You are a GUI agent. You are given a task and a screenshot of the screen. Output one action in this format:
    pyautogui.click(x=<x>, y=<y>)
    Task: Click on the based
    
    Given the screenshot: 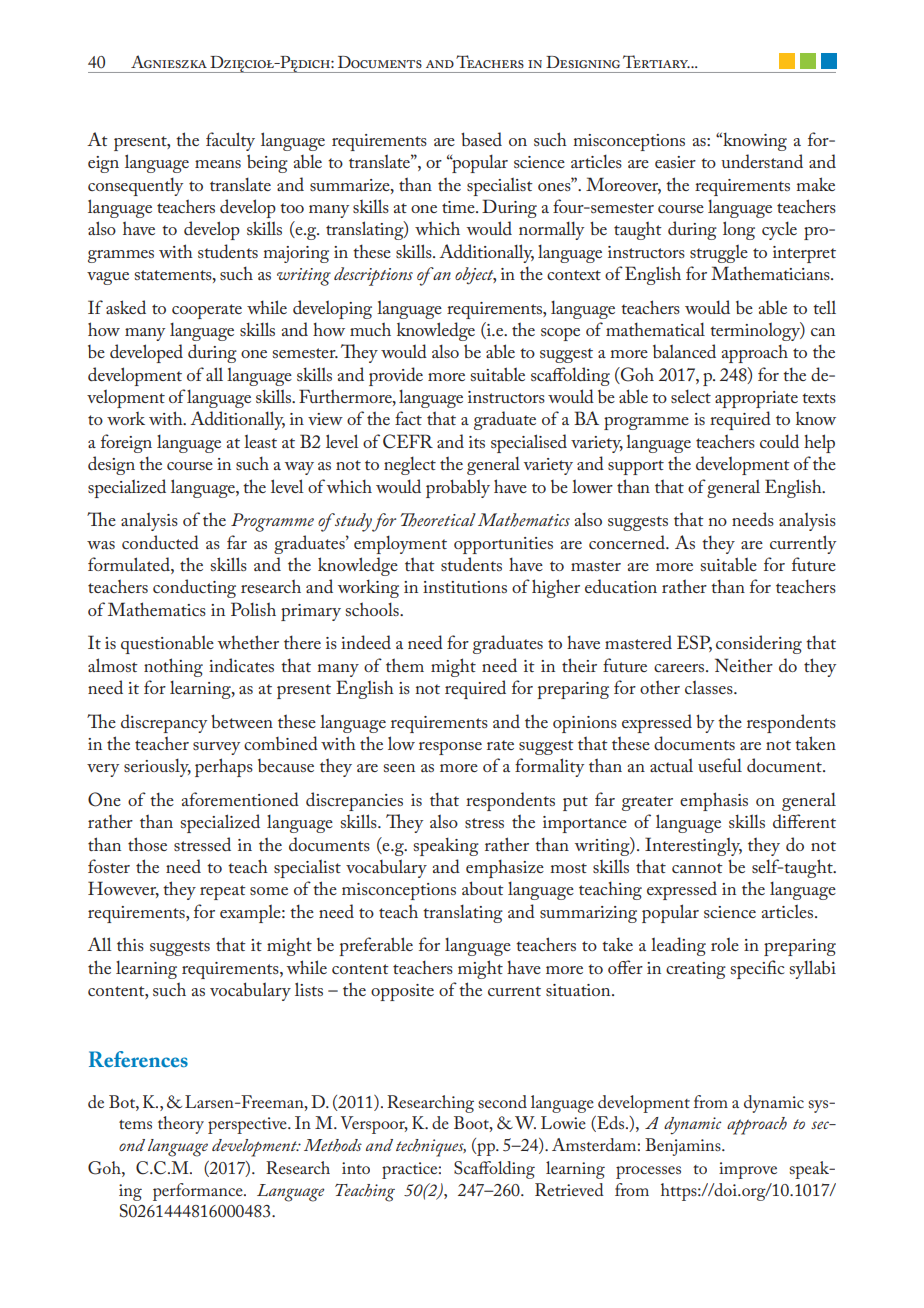 What is the action you would take?
    pyautogui.click(x=481, y=139)
